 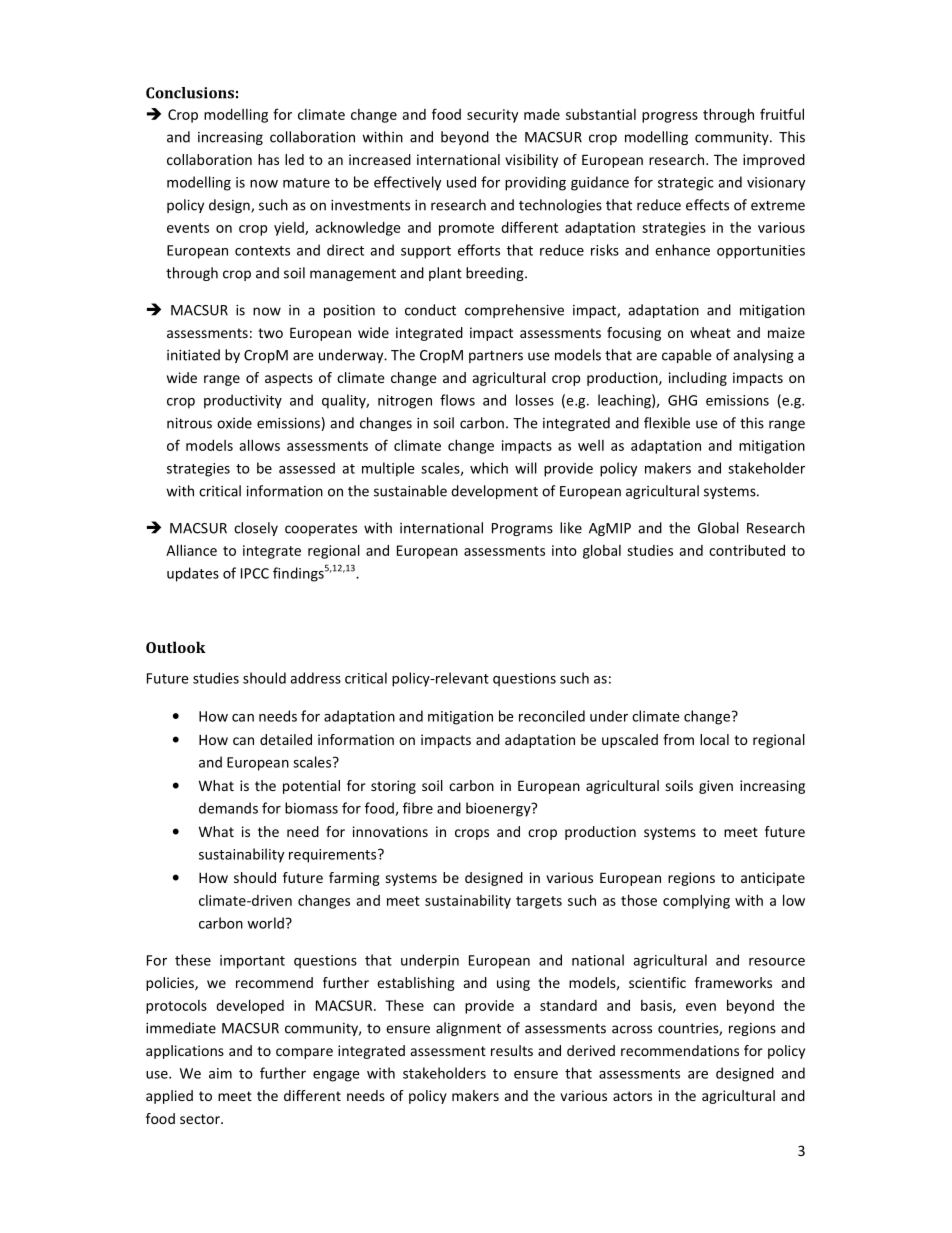 What do you see at coordinates (747, 550) in the screenshot?
I see `contributed` at bounding box center [747, 550].
